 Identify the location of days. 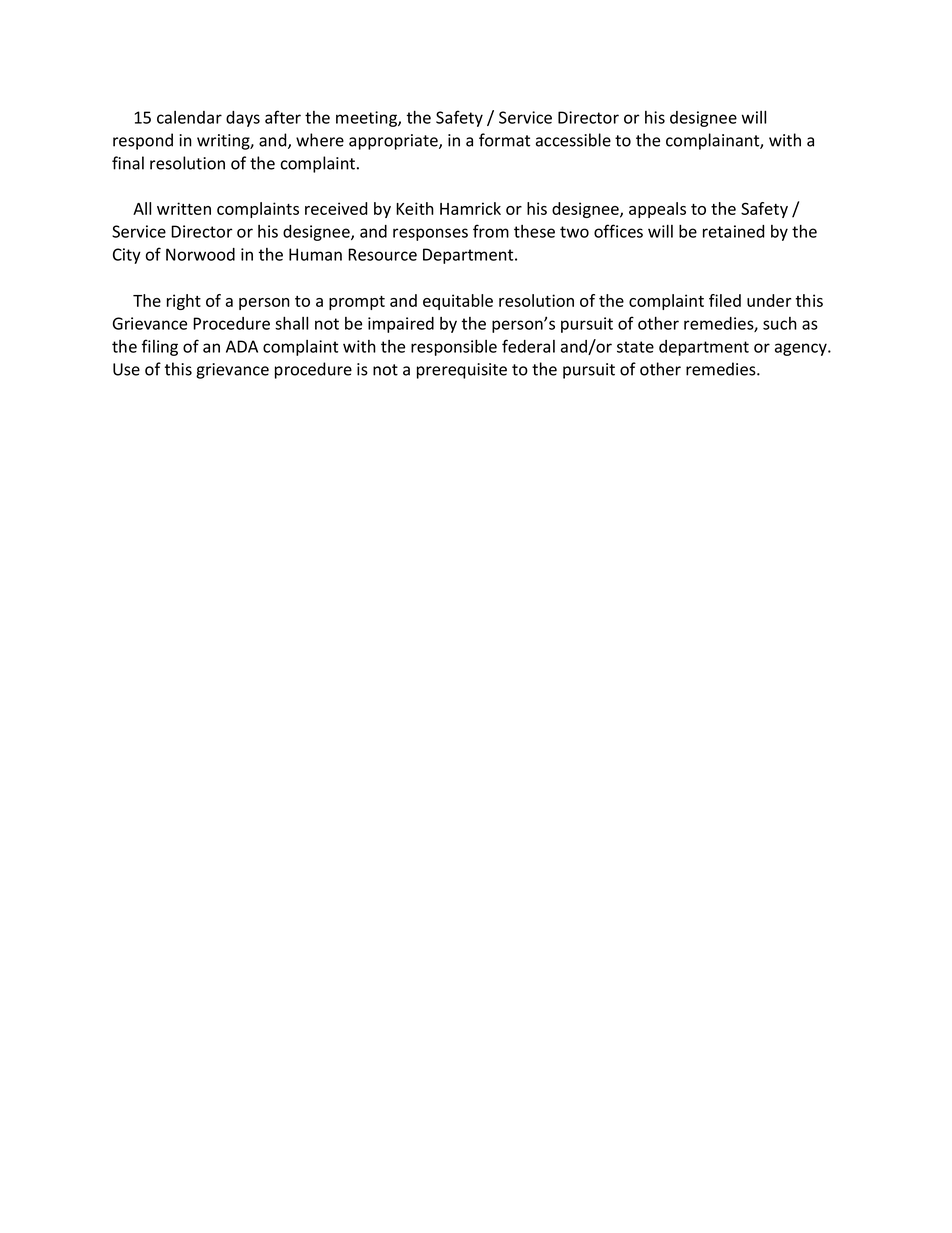
(243, 119).
